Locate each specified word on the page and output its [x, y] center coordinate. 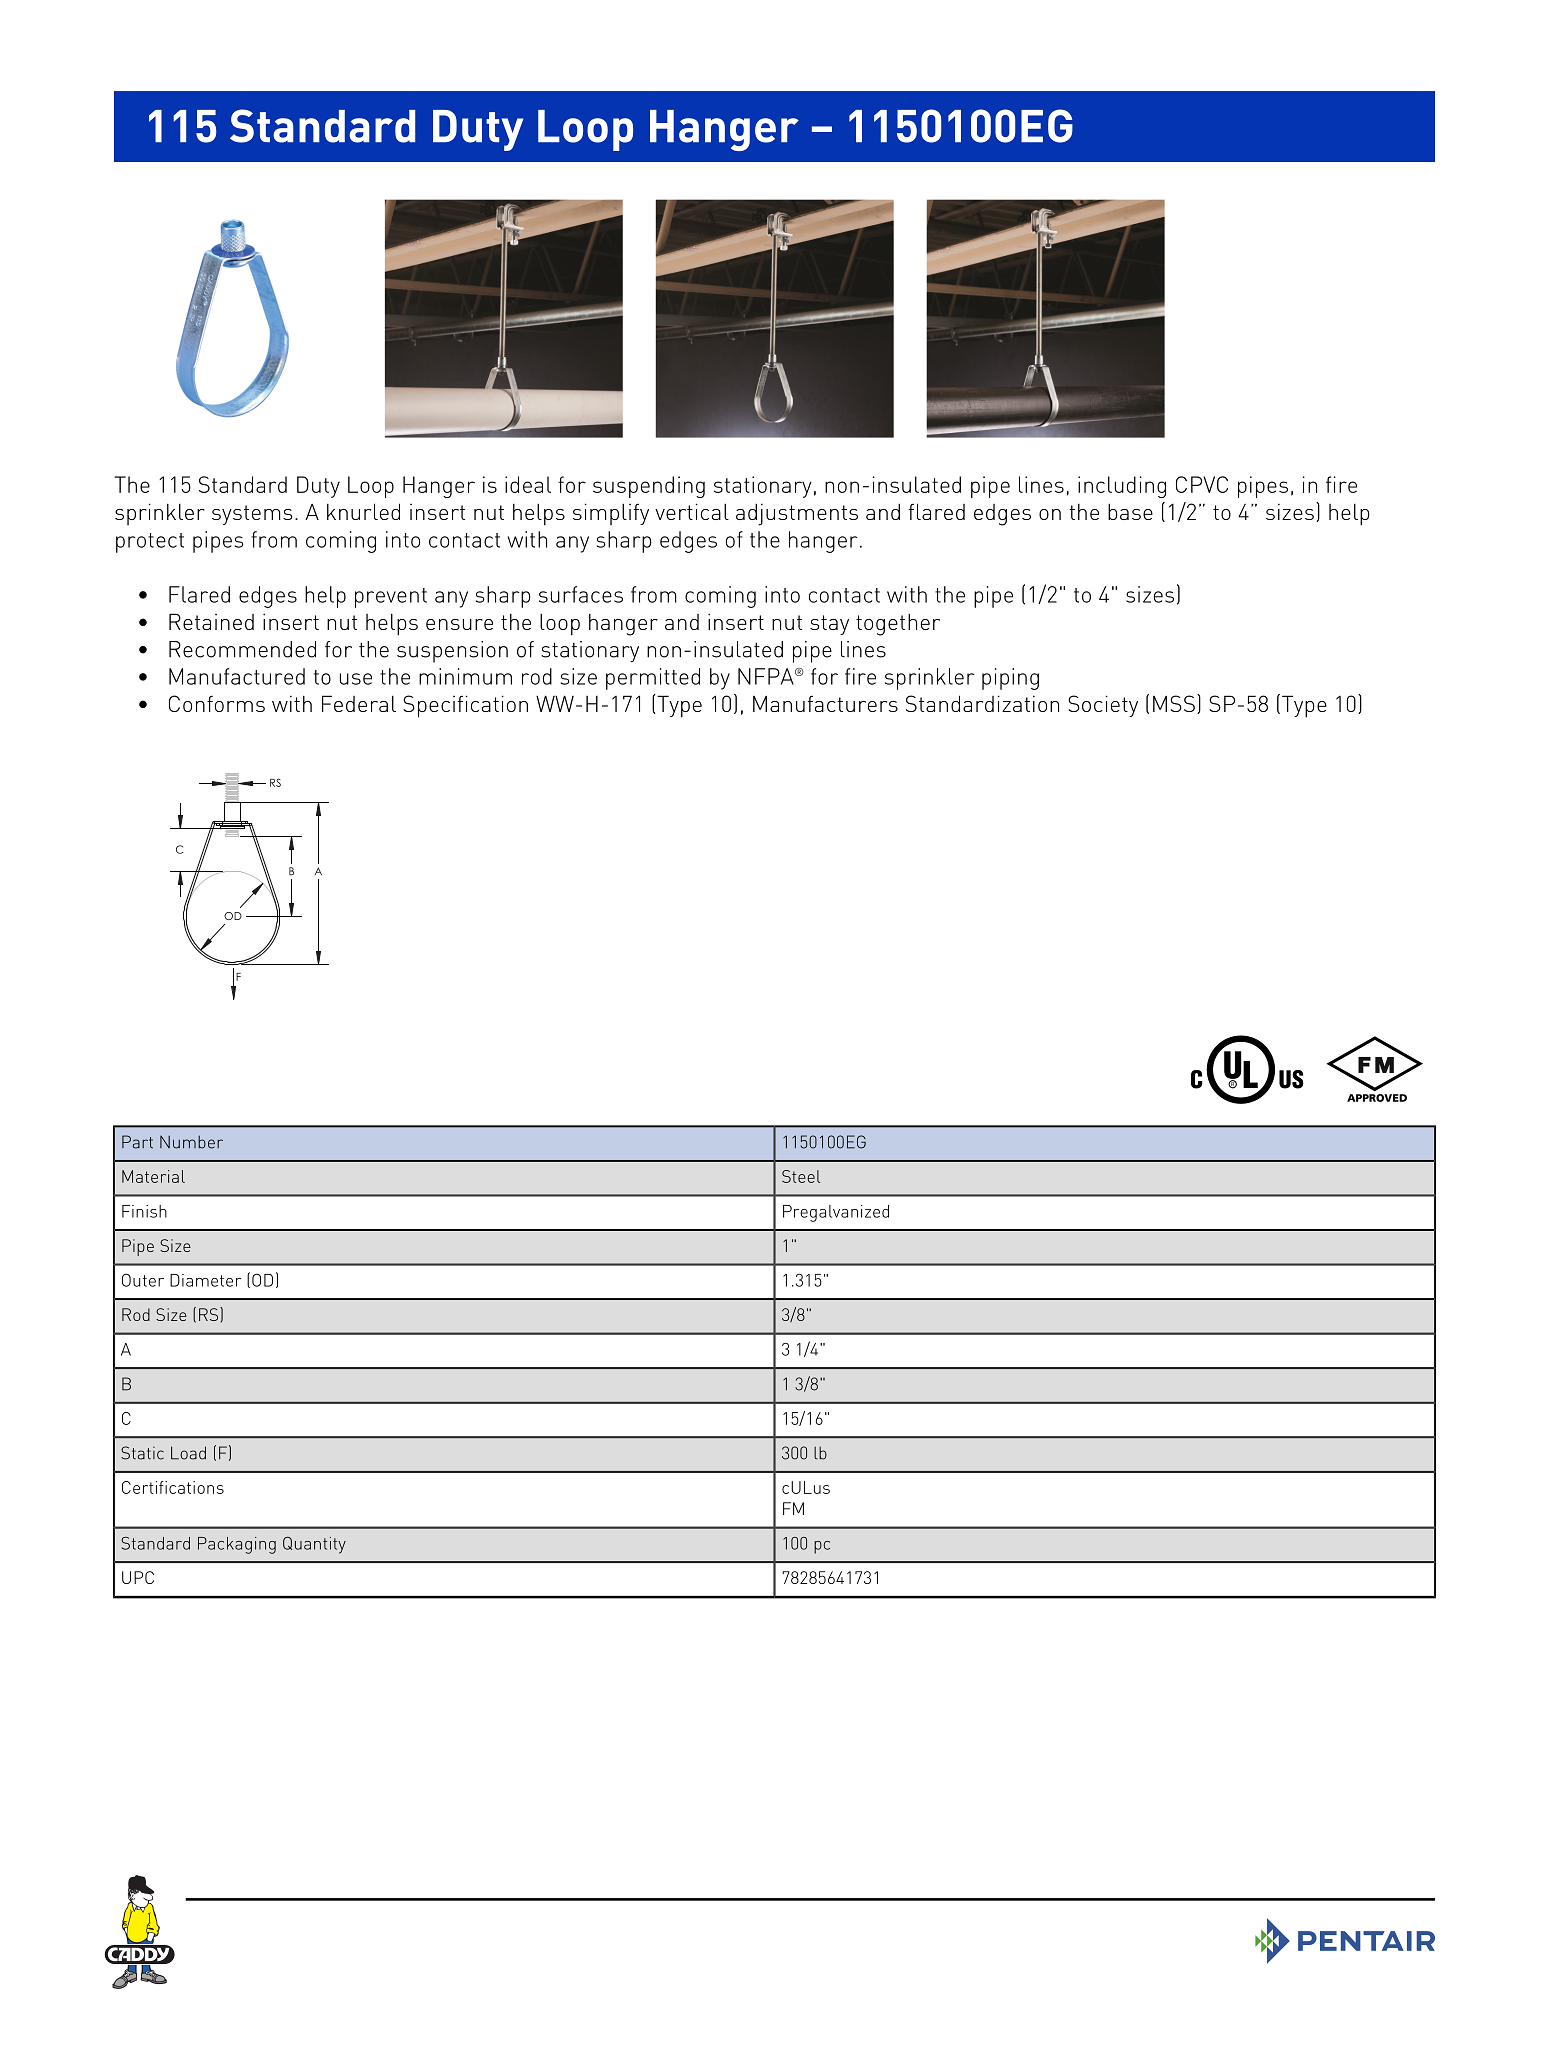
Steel [801, 1176]
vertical [692, 511]
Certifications [173, 1487]
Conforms [217, 703]
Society [1103, 706]
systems [252, 515]
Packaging [237, 1545]
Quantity [314, 1545]
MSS [1174, 703]
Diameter [205, 1280]
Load [188, 1453]
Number [191, 1142]
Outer [143, 1280]
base [1130, 511]
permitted [653, 679]
